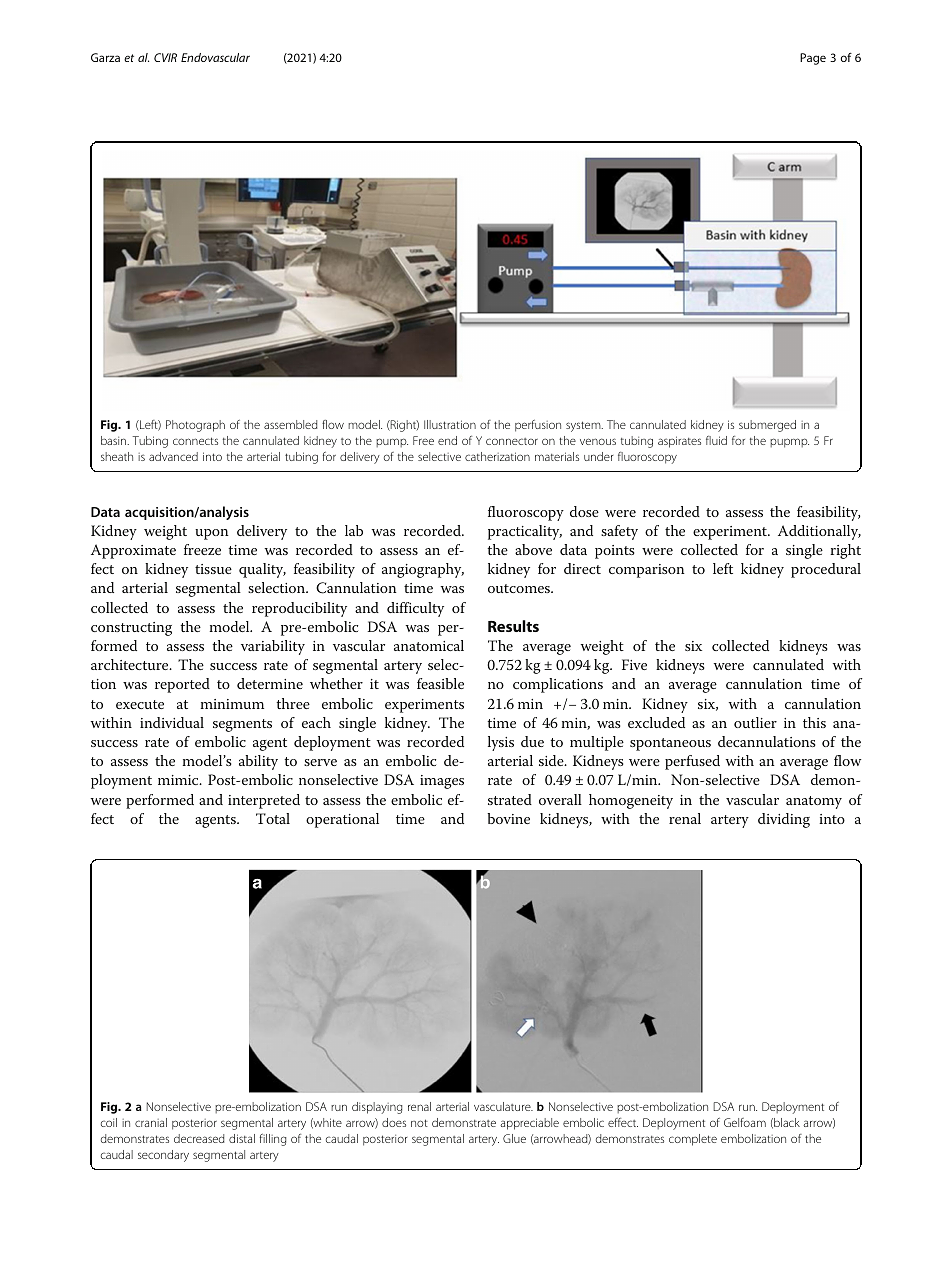  I want to click on submerged, so click(767, 426).
